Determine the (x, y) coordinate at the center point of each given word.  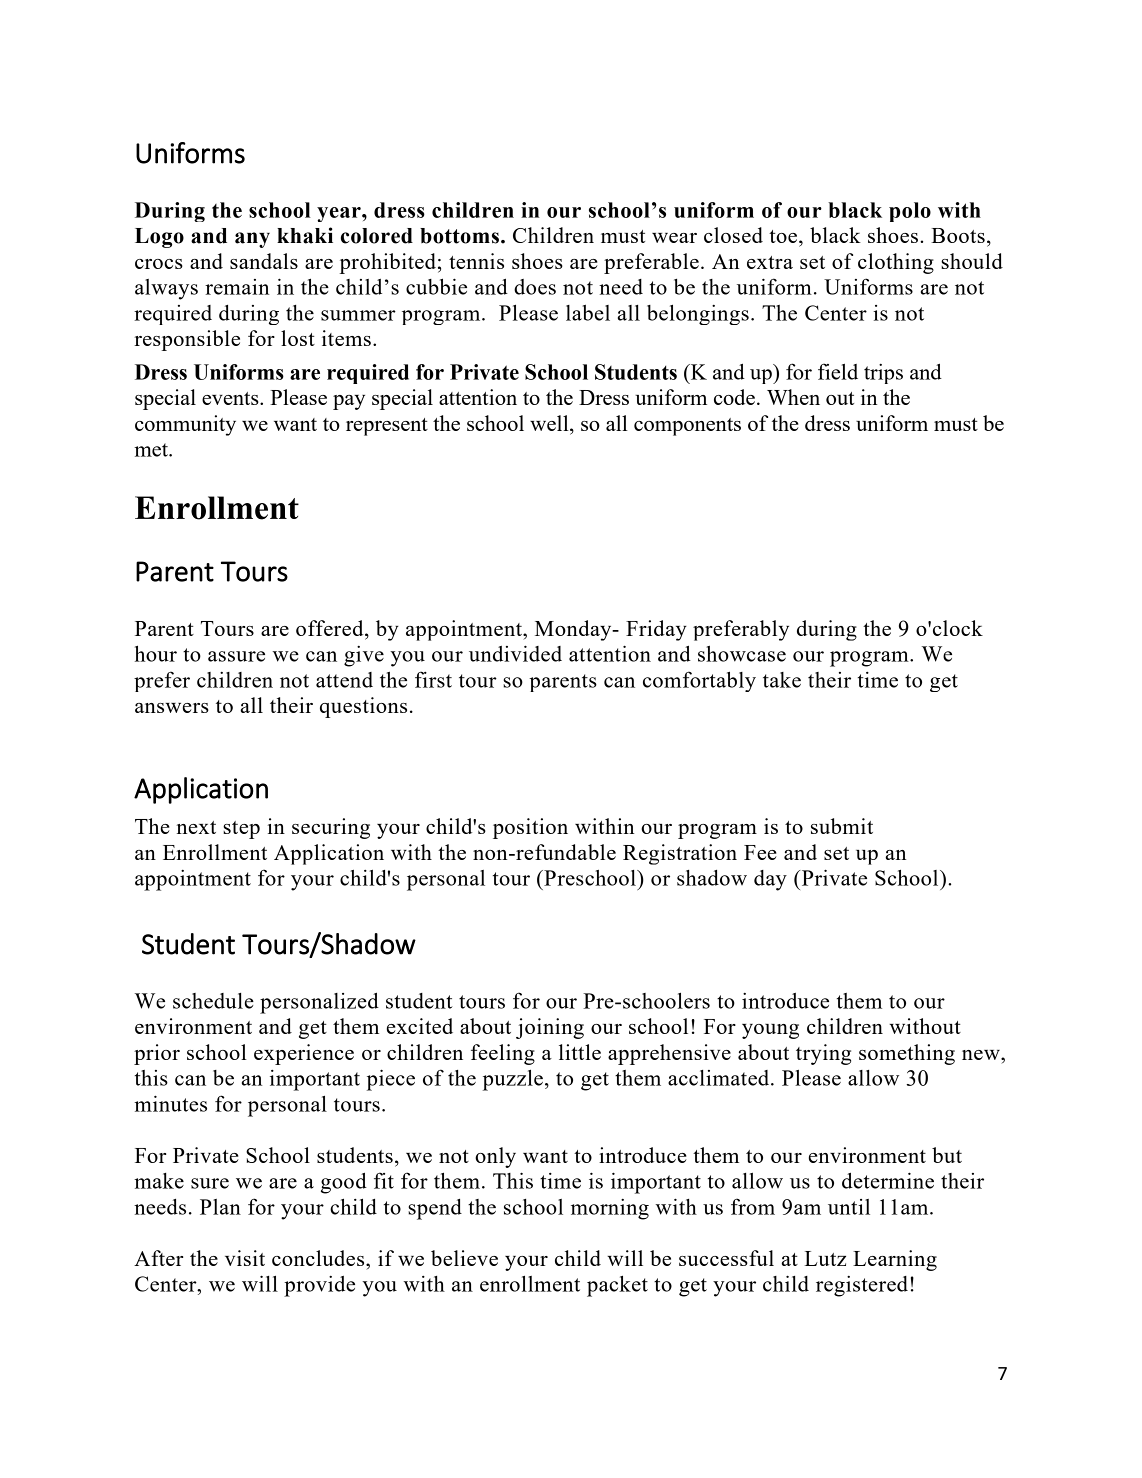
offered (331, 629)
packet (617, 1286)
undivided (515, 653)
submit (842, 826)
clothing (896, 263)
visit (245, 1258)
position (530, 828)
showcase (742, 654)
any (252, 240)
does (535, 287)
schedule (213, 1001)
